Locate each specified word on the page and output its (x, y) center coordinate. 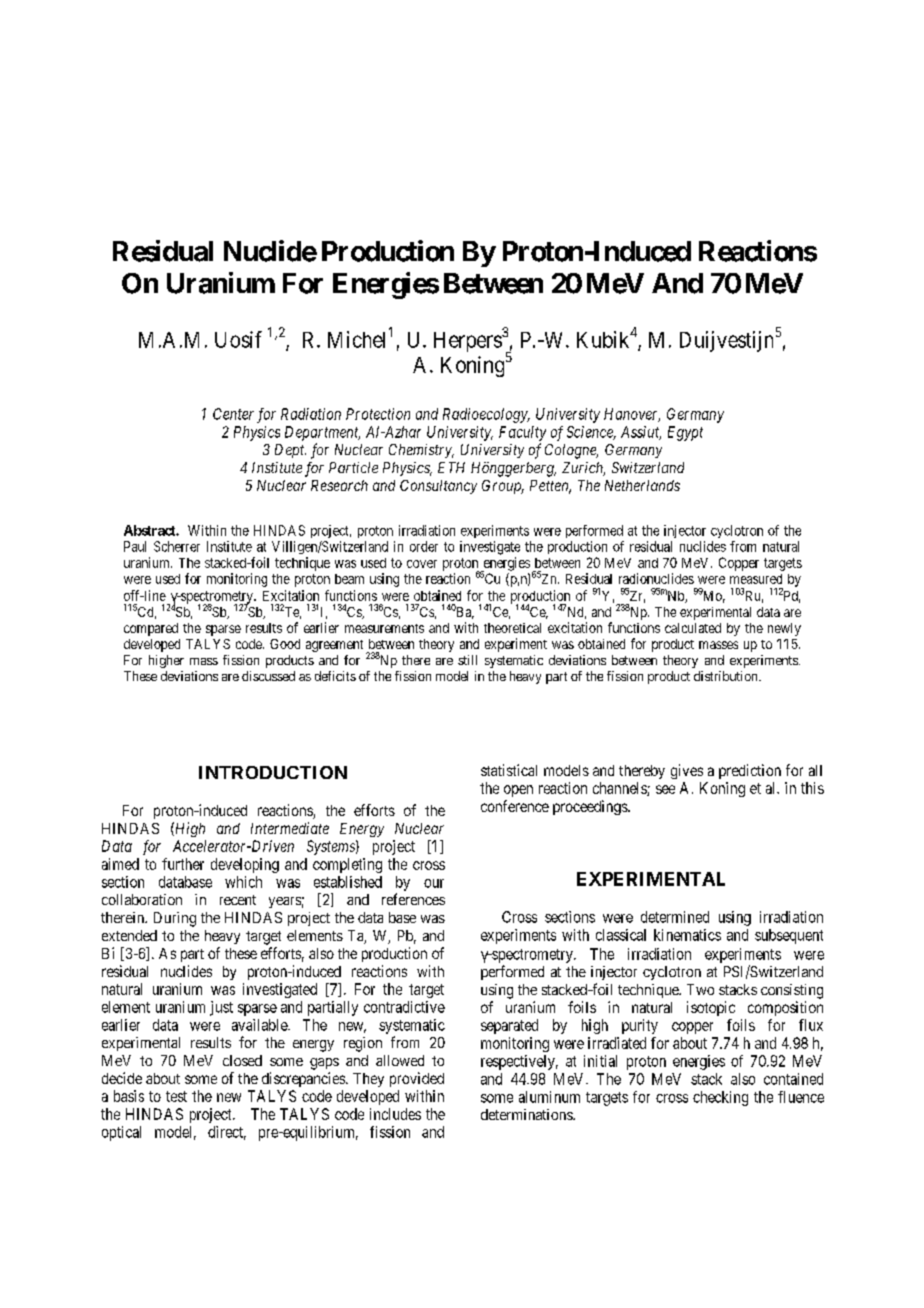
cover (422, 564)
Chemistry (421, 451)
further (183, 864)
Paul (135, 546)
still (467, 660)
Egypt (685, 433)
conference (515, 806)
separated (509, 1026)
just (221, 1008)
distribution (727, 676)
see (665, 789)
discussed (268, 676)
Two (700, 989)
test (176, 1096)
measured (756, 579)
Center (233, 414)
